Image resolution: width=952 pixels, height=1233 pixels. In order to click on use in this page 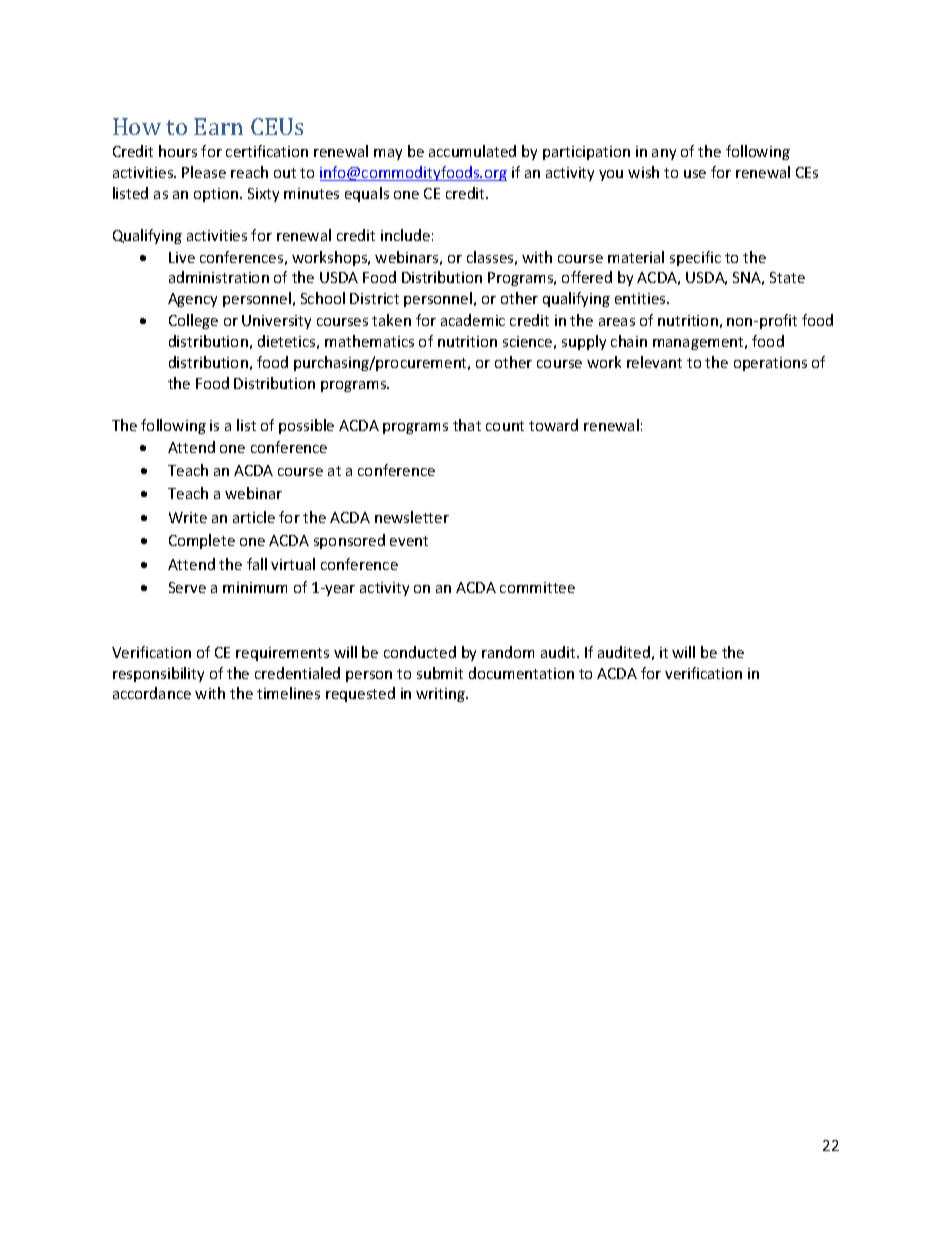, I will do `click(695, 174)`.
